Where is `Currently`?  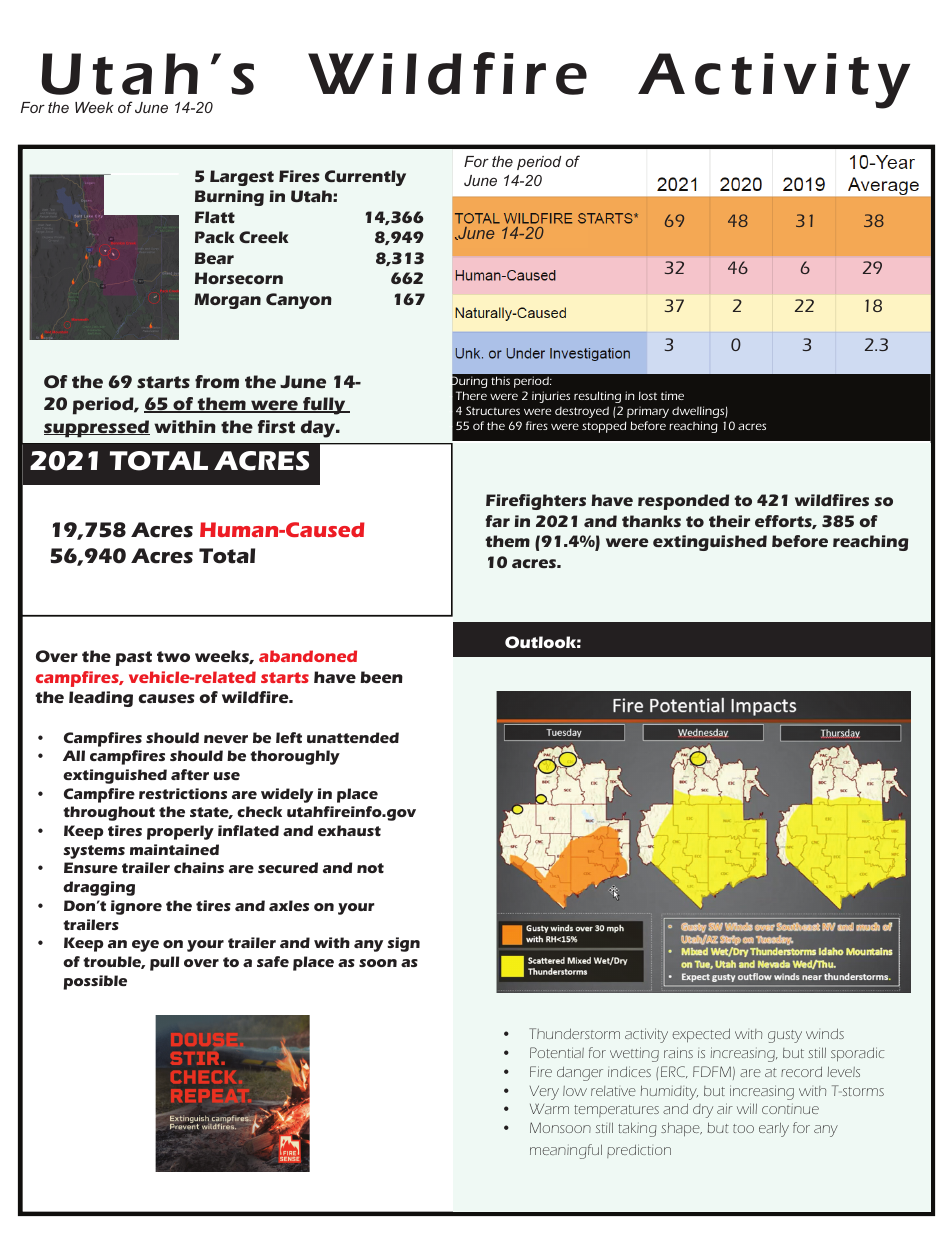
Currently is located at coordinates (365, 178).
